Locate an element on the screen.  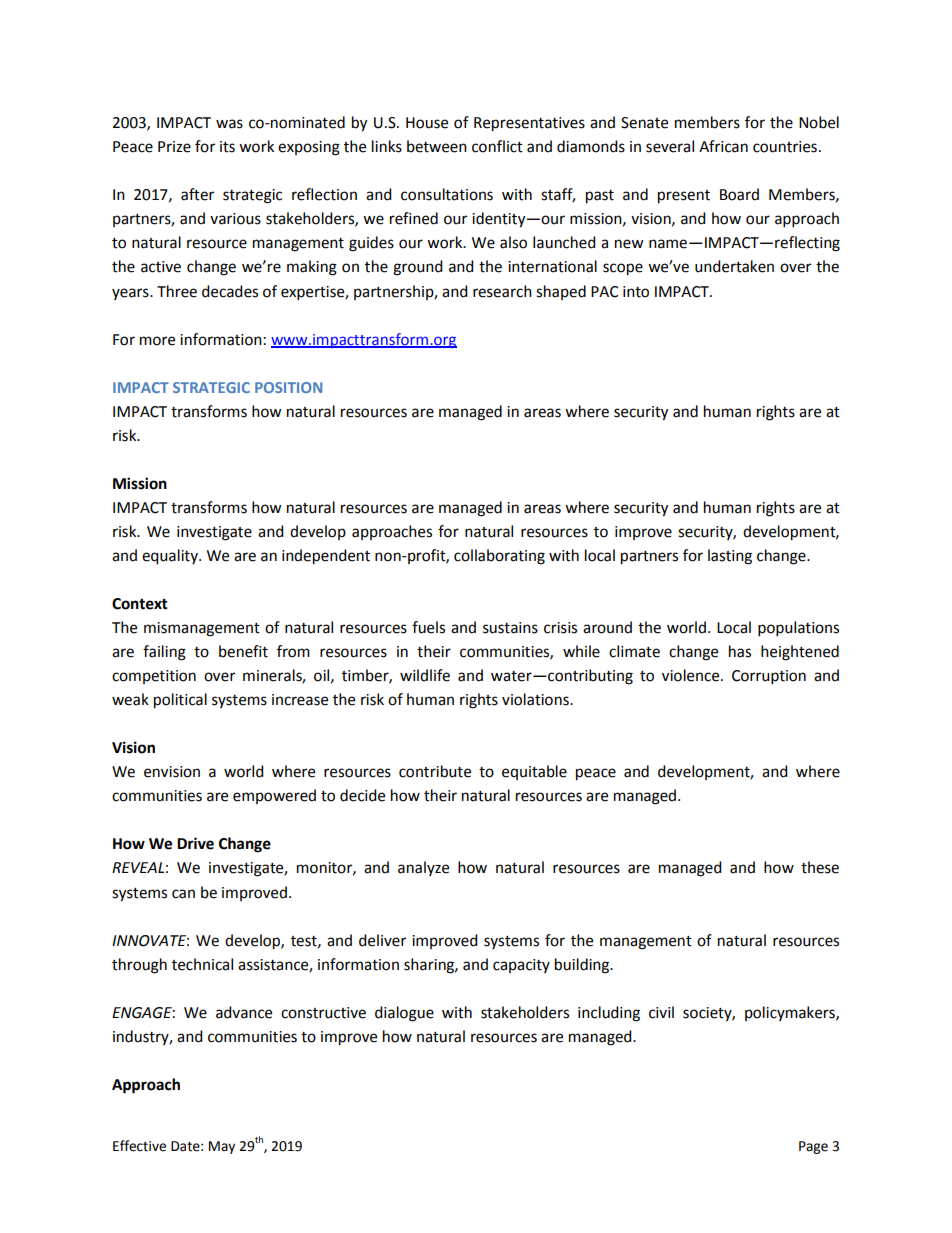
May is located at coordinates (222, 1147).
